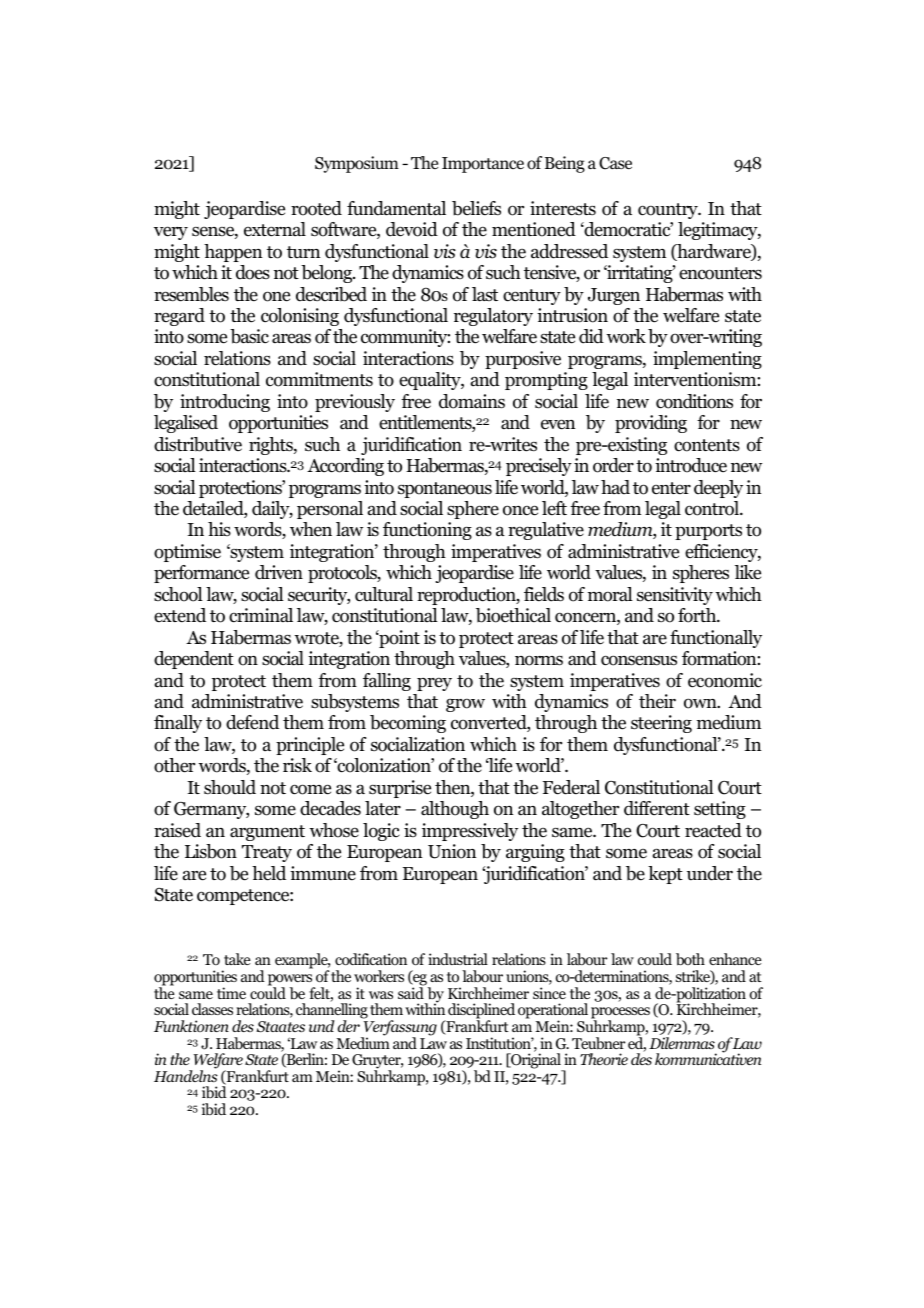  What do you see at coordinates (275, 229) in the screenshot?
I see `external` at bounding box center [275, 229].
